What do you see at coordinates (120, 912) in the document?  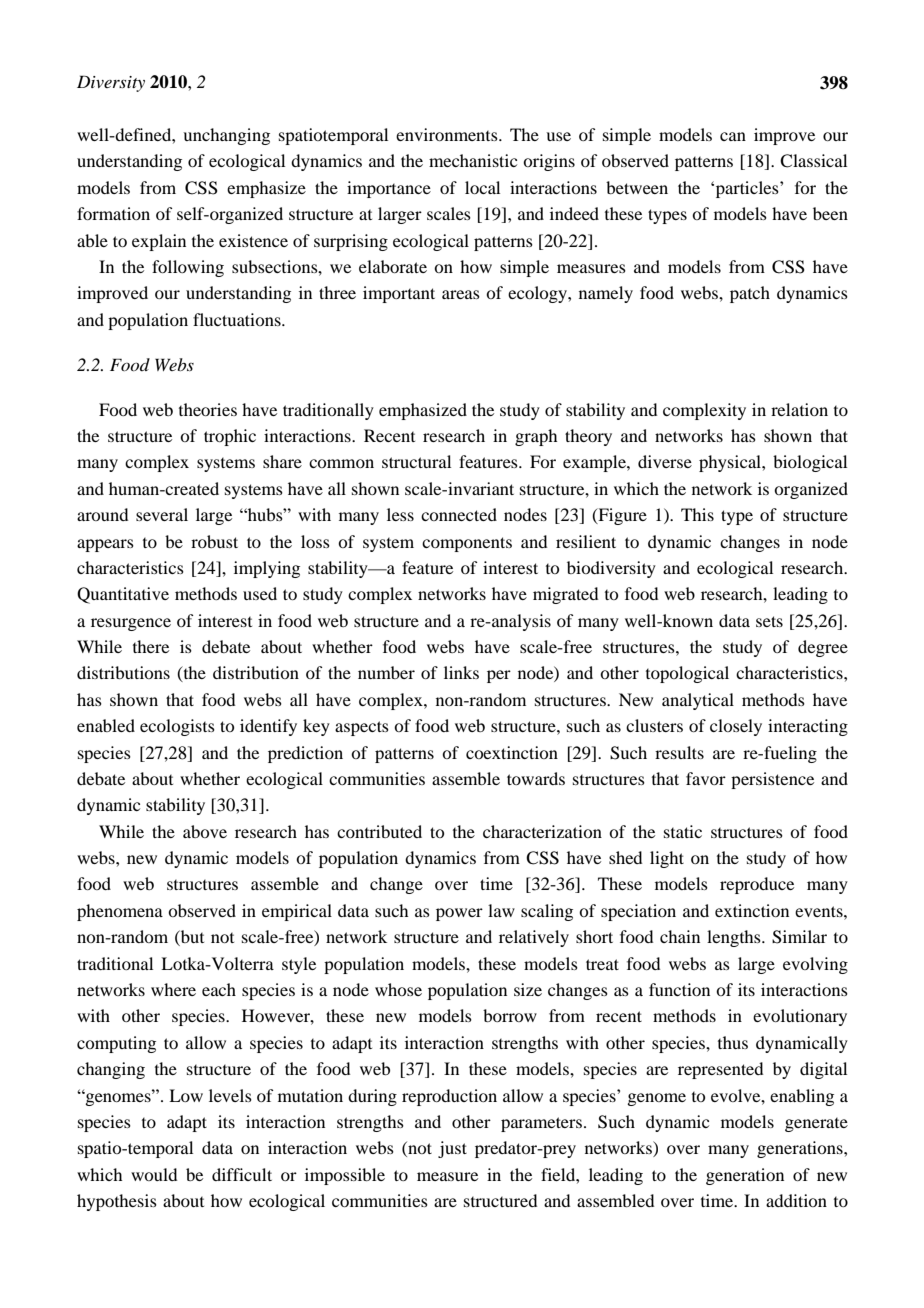 I see `phenomena` at bounding box center [120, 912].
